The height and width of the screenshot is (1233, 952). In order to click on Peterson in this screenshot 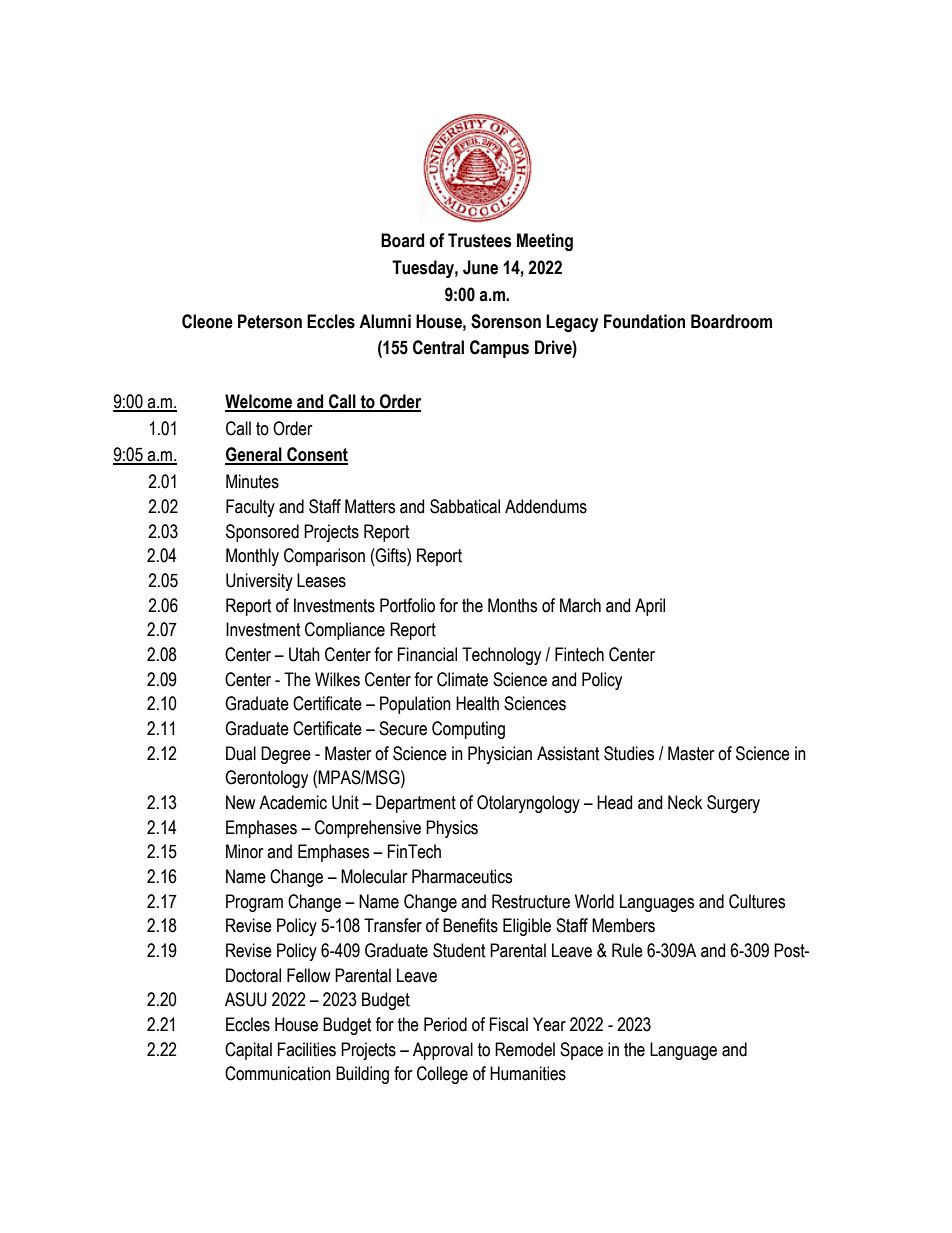, I will do `click(270, 321)`.
